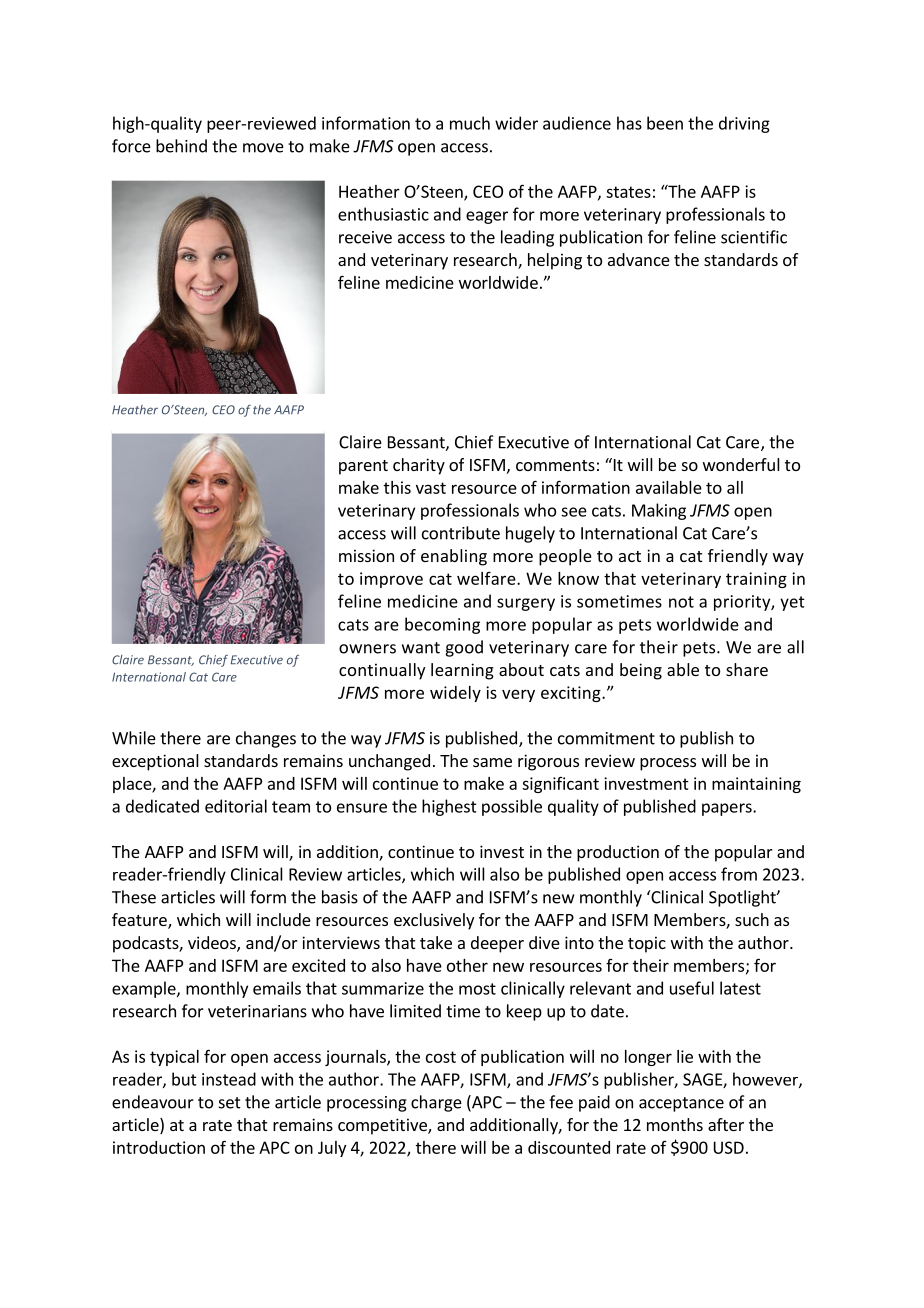  I want to click on possible, so click(512, 807).
